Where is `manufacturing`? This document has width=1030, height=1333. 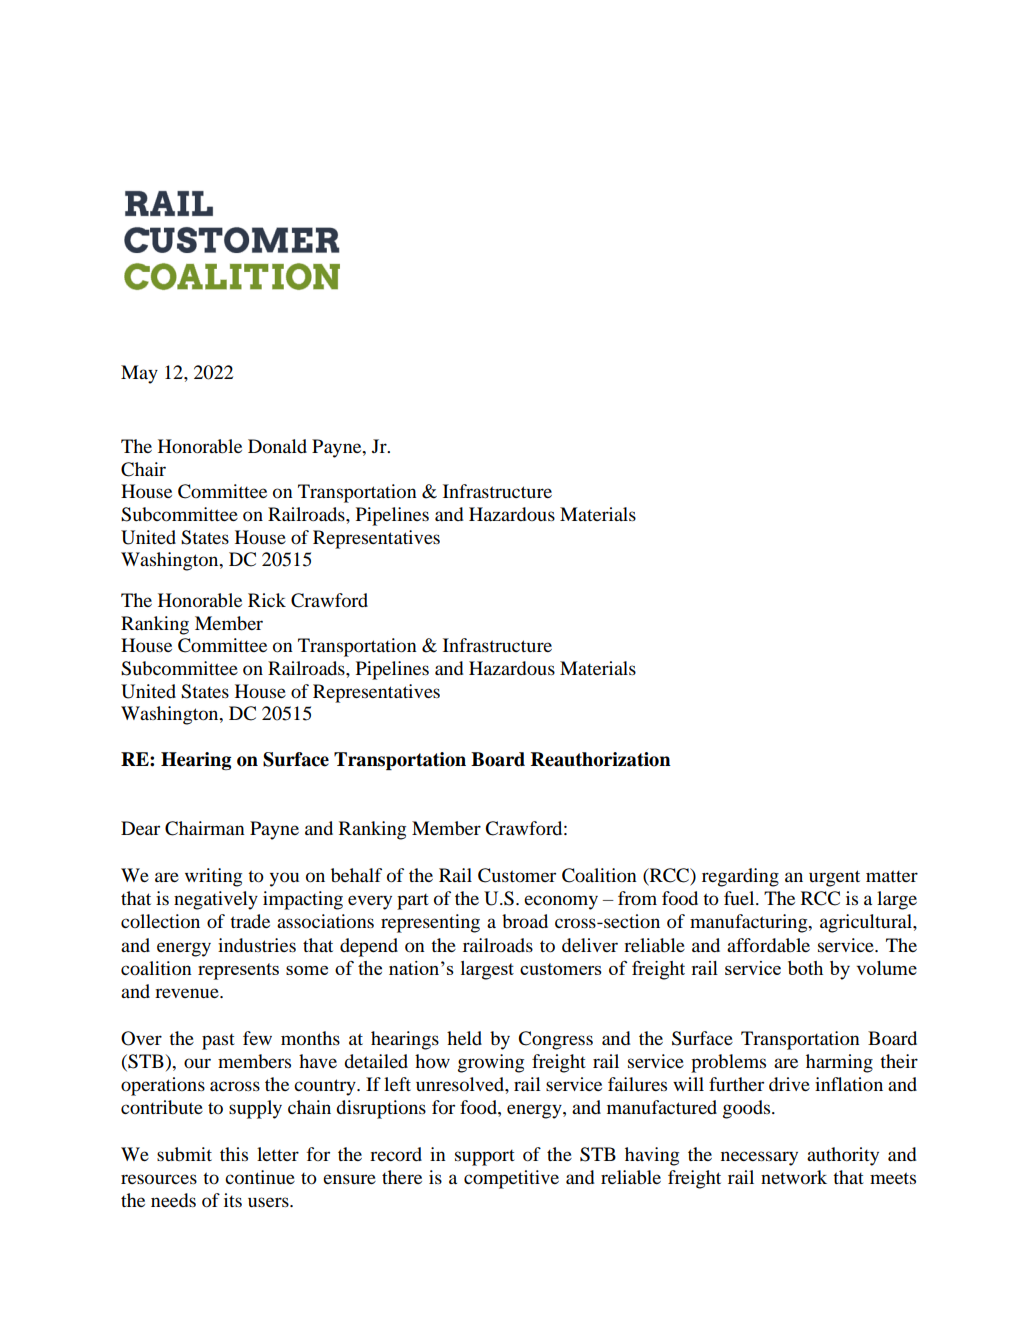 manufacturing is located at coordinates (750, 923).
